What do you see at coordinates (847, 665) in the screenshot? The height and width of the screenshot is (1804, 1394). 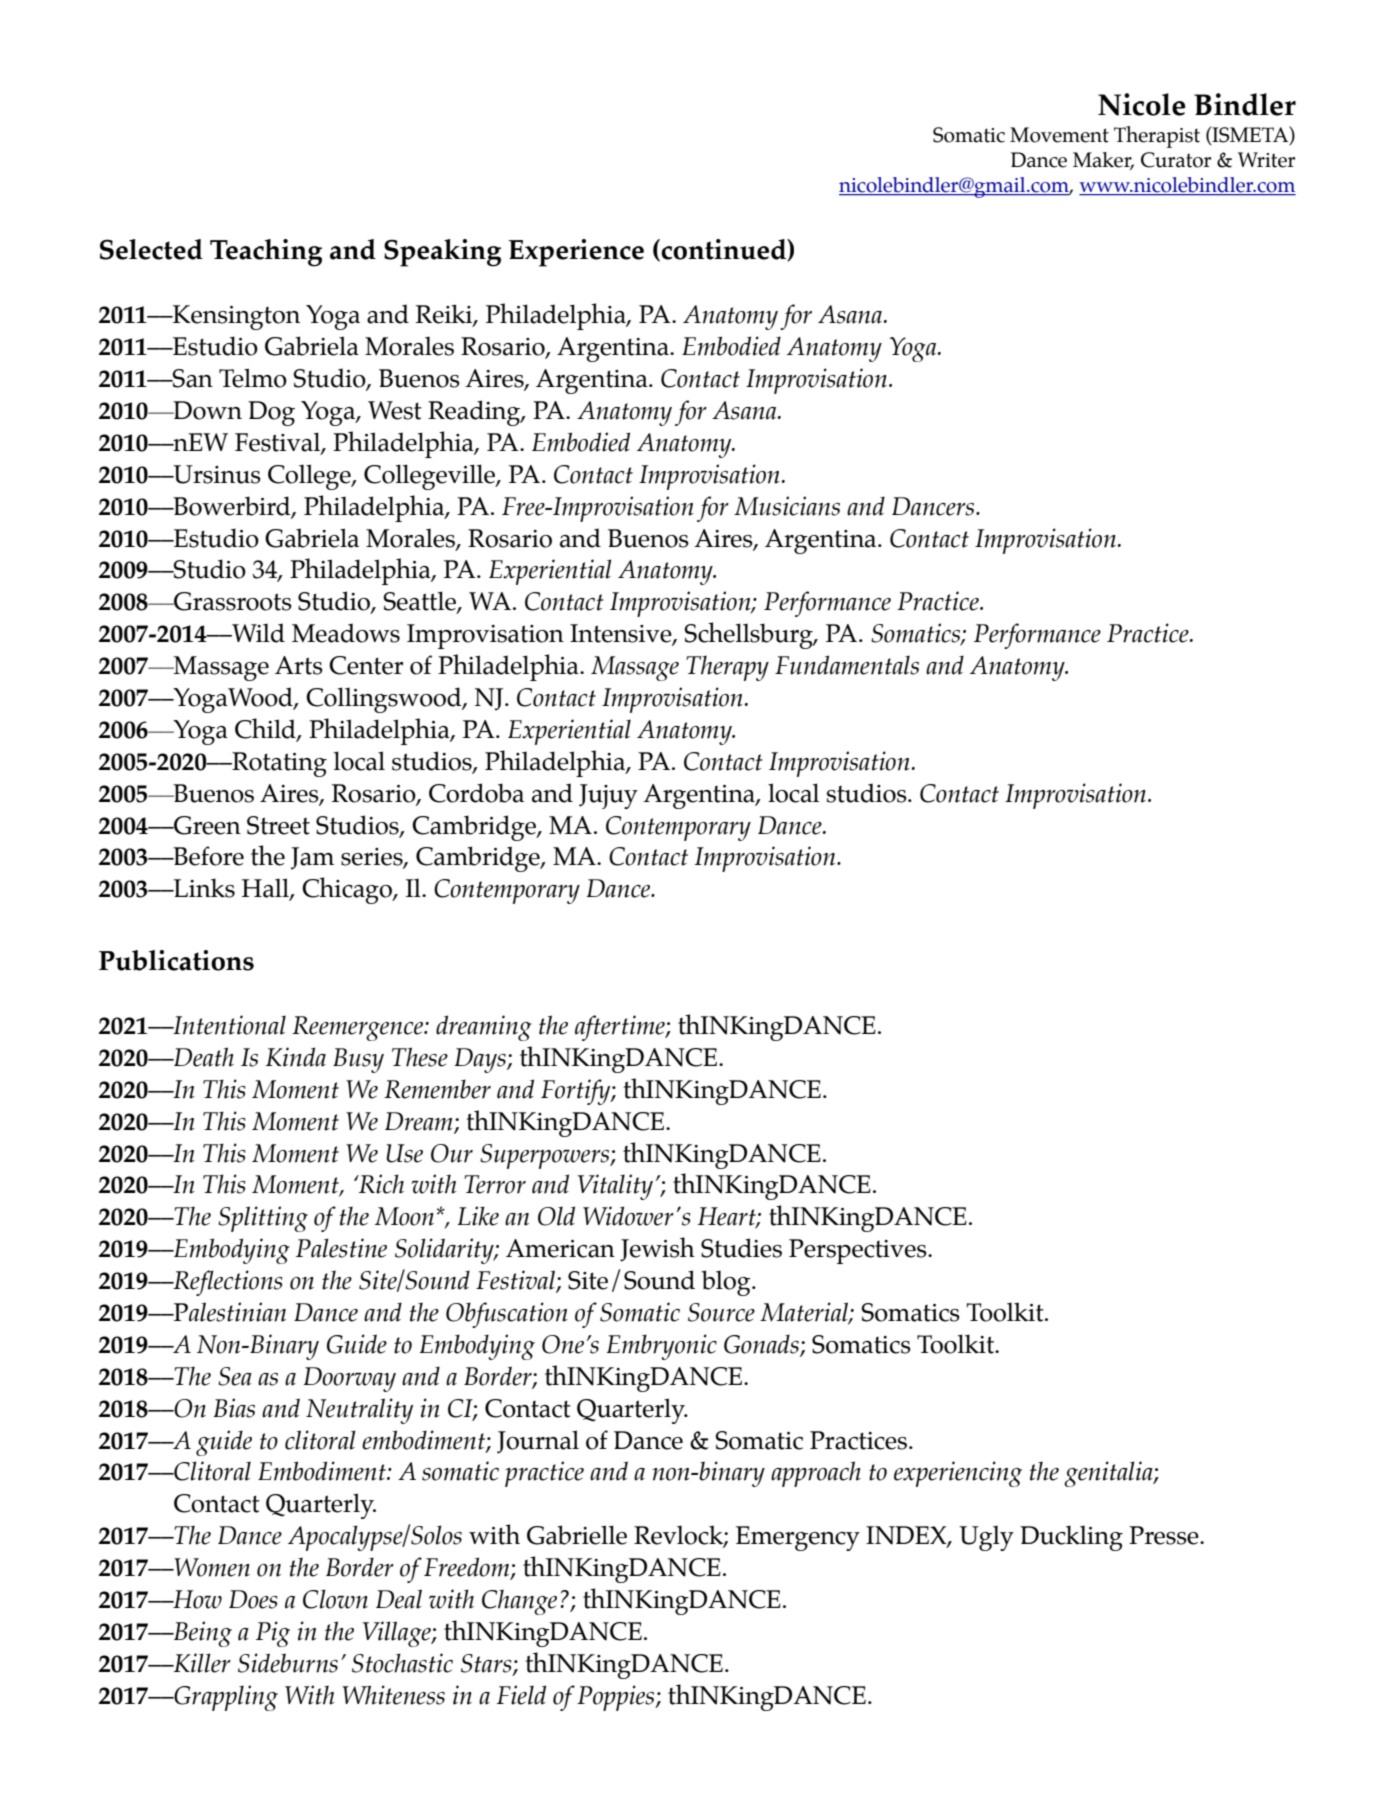 I see `Fundamentals` at bounding box center [847, 665].
